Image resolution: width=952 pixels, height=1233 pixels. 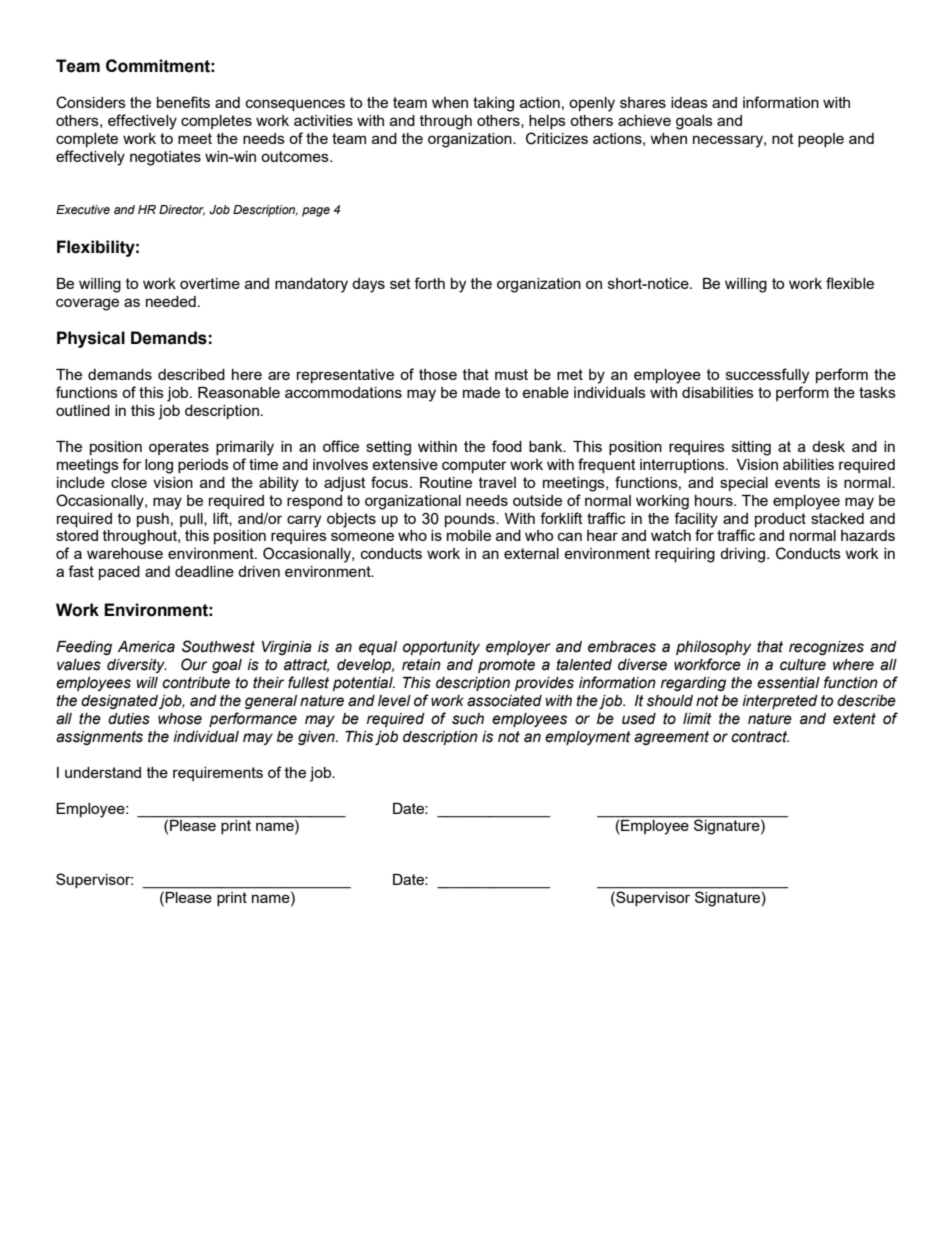 I want to click on taking, so click(x=493, y=104).
